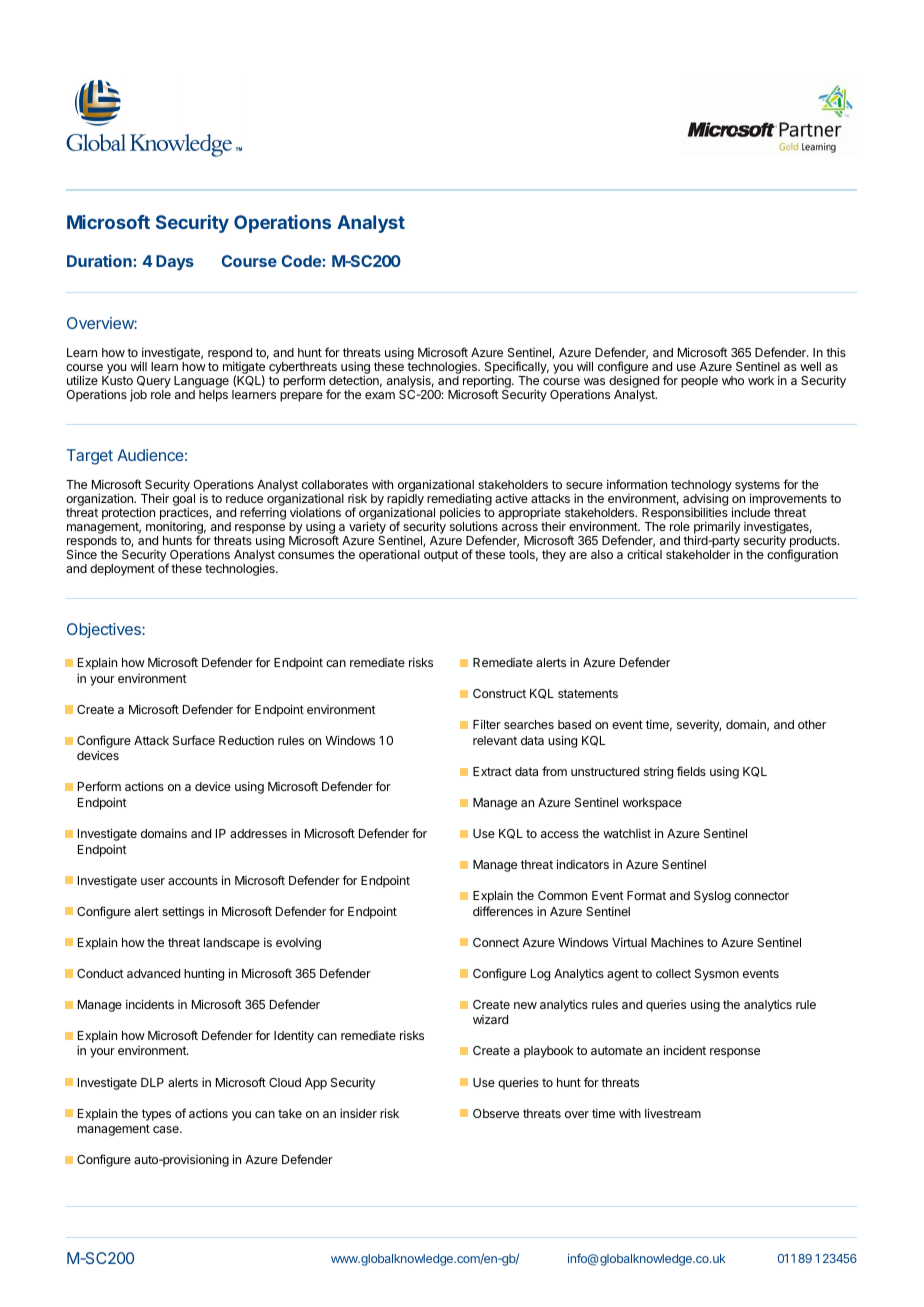  I want to click on this, so click(836, 352).
